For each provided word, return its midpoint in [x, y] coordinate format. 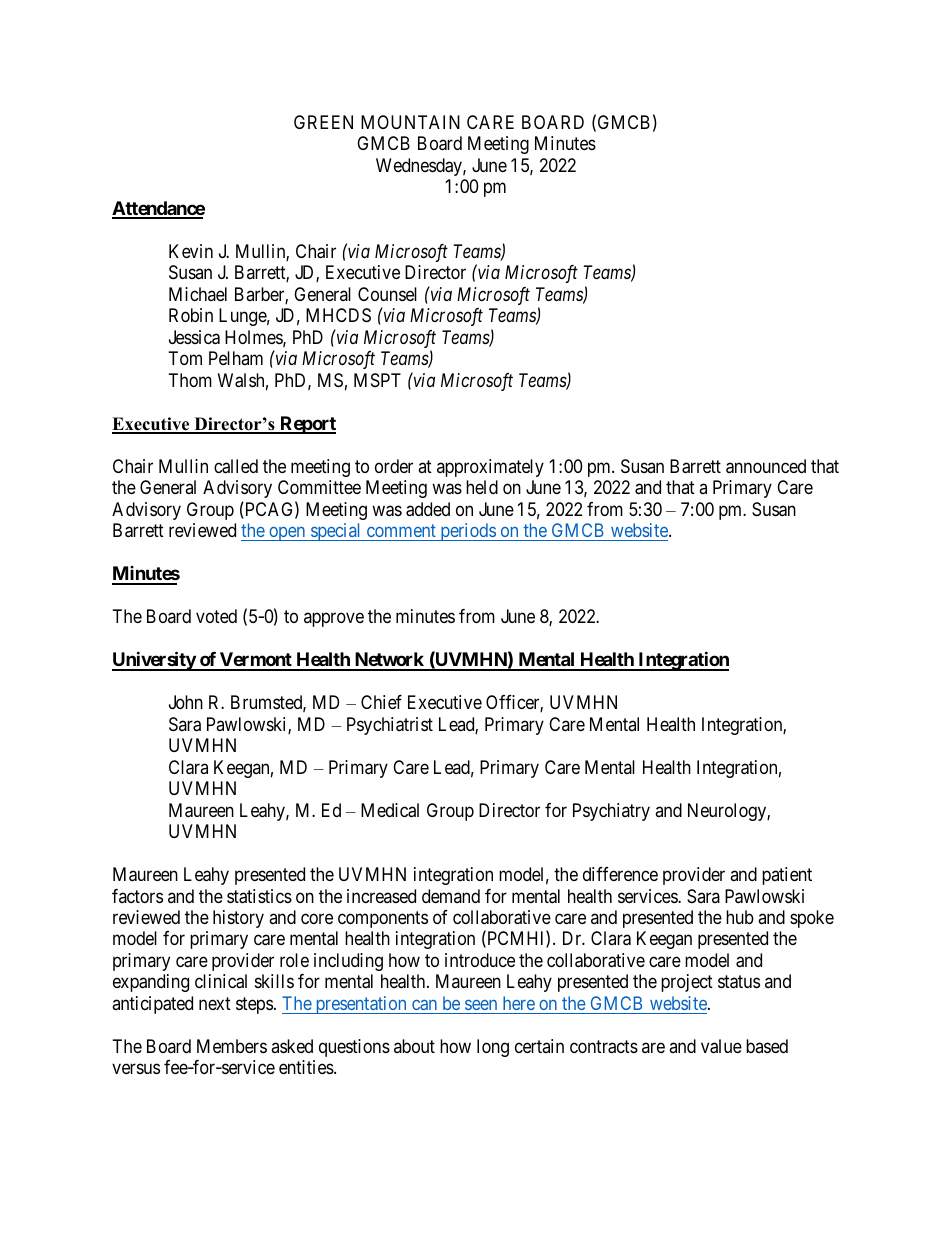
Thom [190, 380]
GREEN [323, 122]
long [493, 1048]
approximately [490, 468]
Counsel [387, 294]
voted [216, 616]
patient [787, 876]
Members [232, 1046]
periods [467, 532]
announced [766, 466]
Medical [390, 810]
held [482, 487]
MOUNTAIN [410, 122]
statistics [259, 896]
